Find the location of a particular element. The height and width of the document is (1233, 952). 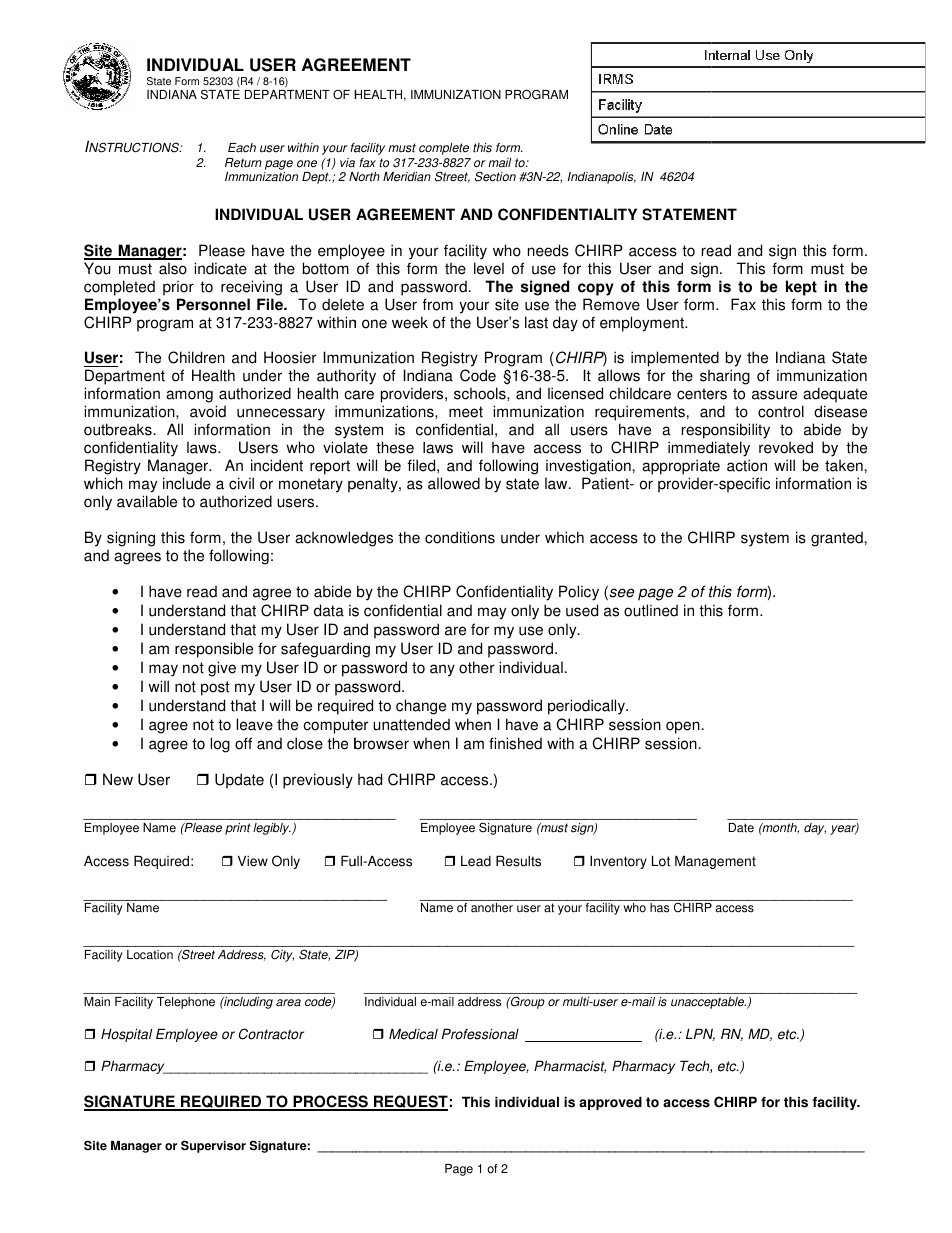

used is located at coordinates (582, 610).
